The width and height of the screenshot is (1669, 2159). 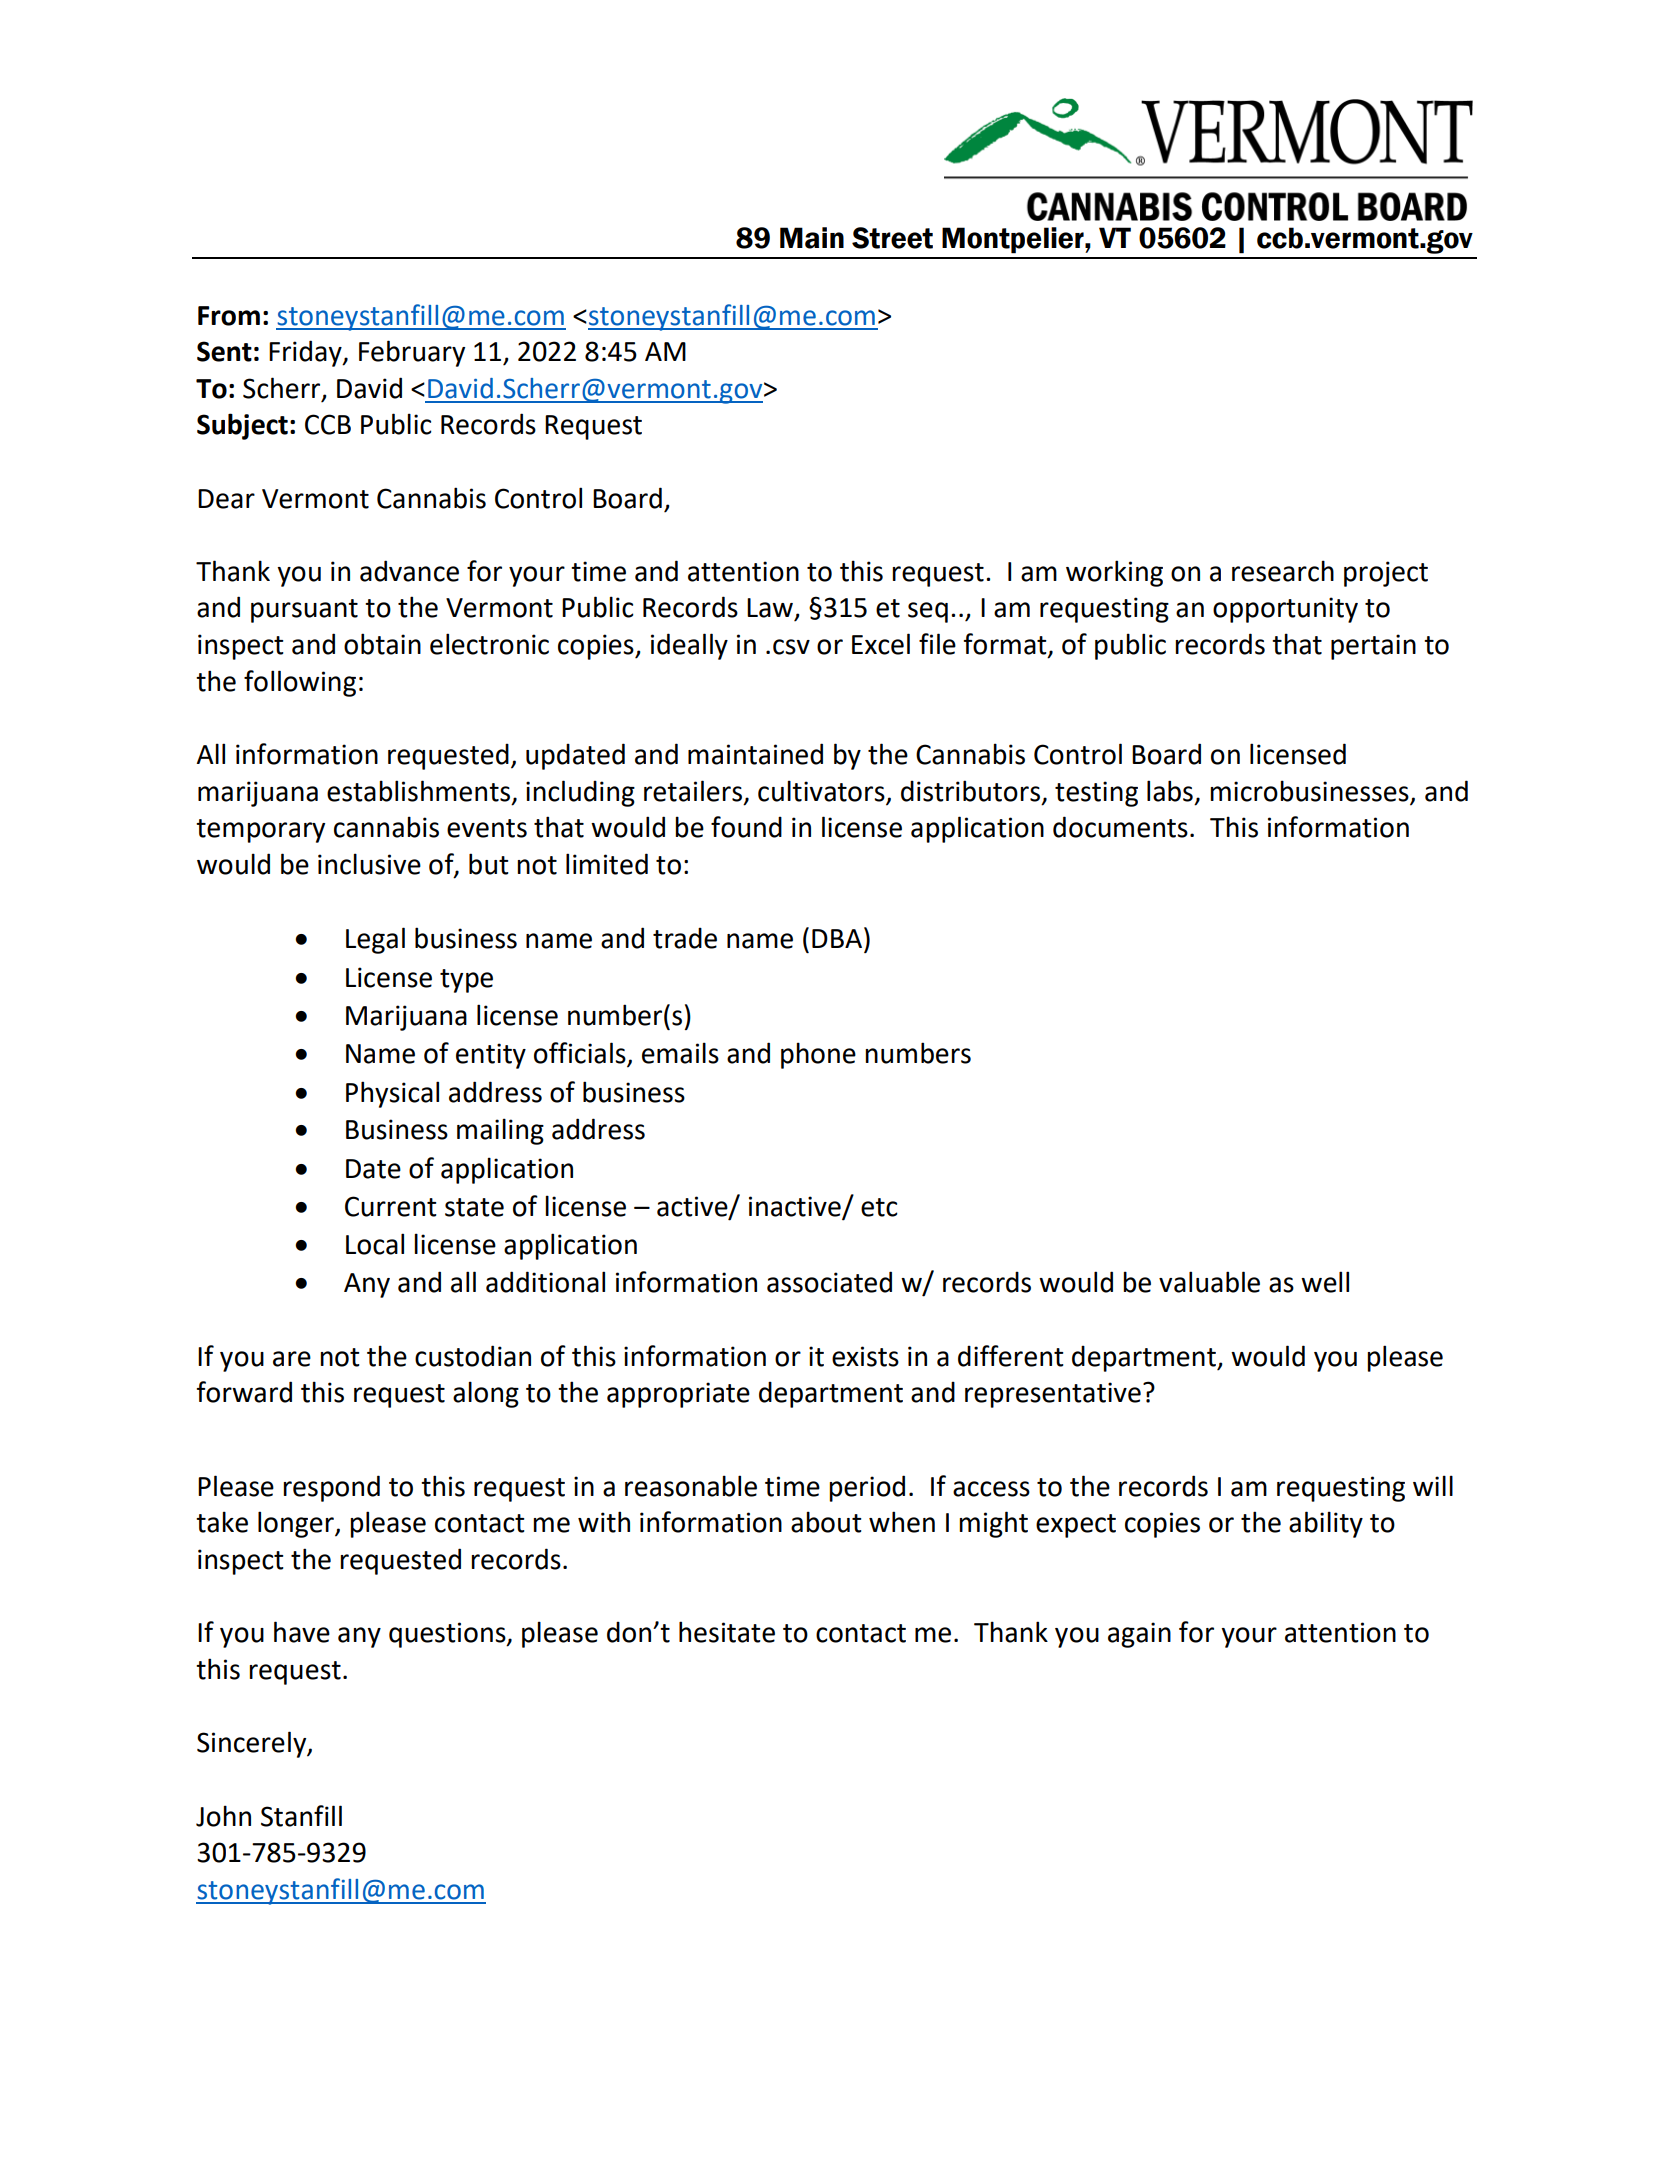 I want to click on February, so click(x=412, y=353).
